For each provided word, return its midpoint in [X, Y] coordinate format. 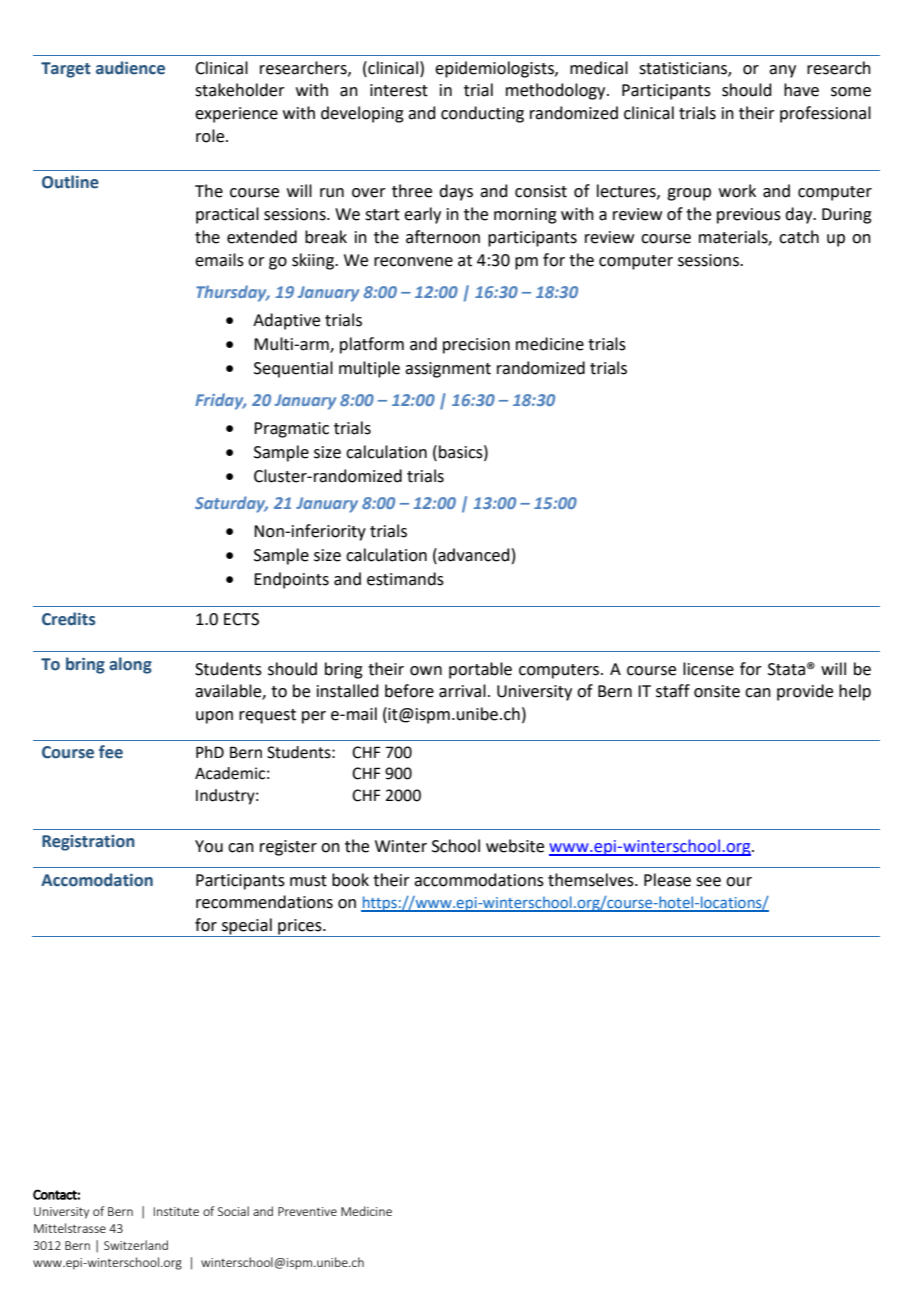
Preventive [307, 1211]
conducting [482, 114]
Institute [176, 1211]
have [801, 90]
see [708, 882]
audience [130, 68]
